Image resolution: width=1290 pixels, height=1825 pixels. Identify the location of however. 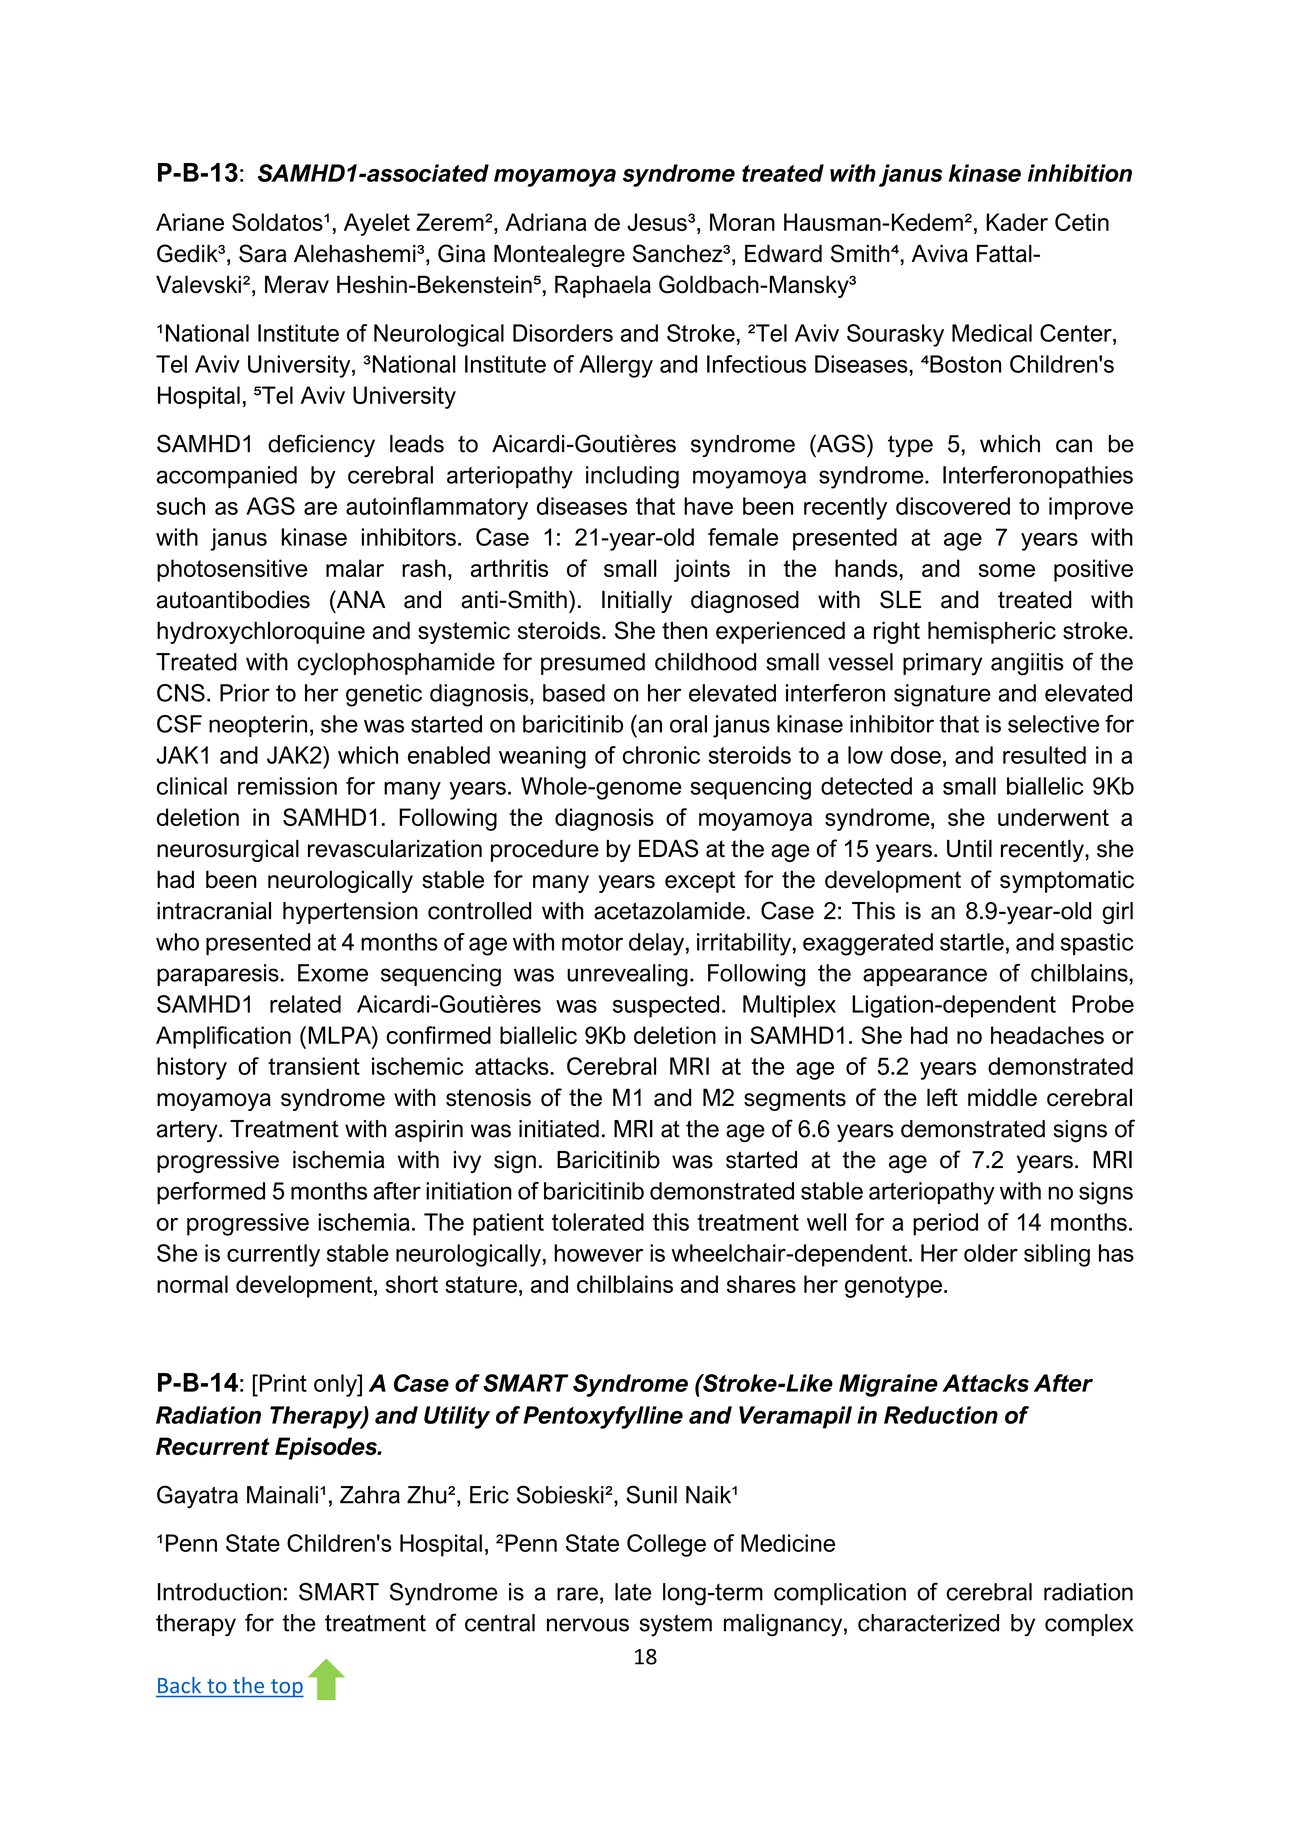
(598, 1253).
